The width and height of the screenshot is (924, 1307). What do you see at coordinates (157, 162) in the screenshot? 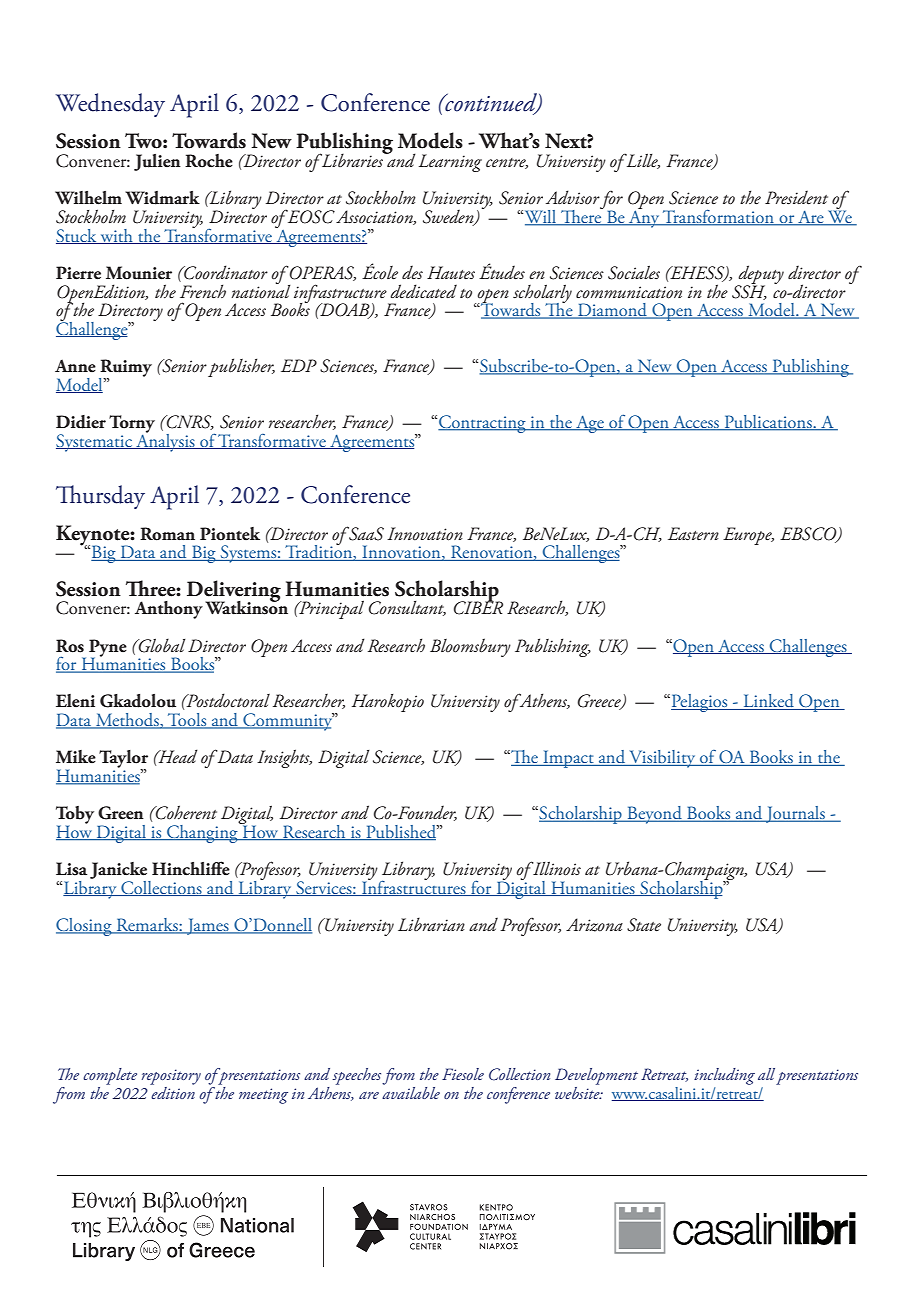
I see `Julien` at bounding box center [157, 162].
